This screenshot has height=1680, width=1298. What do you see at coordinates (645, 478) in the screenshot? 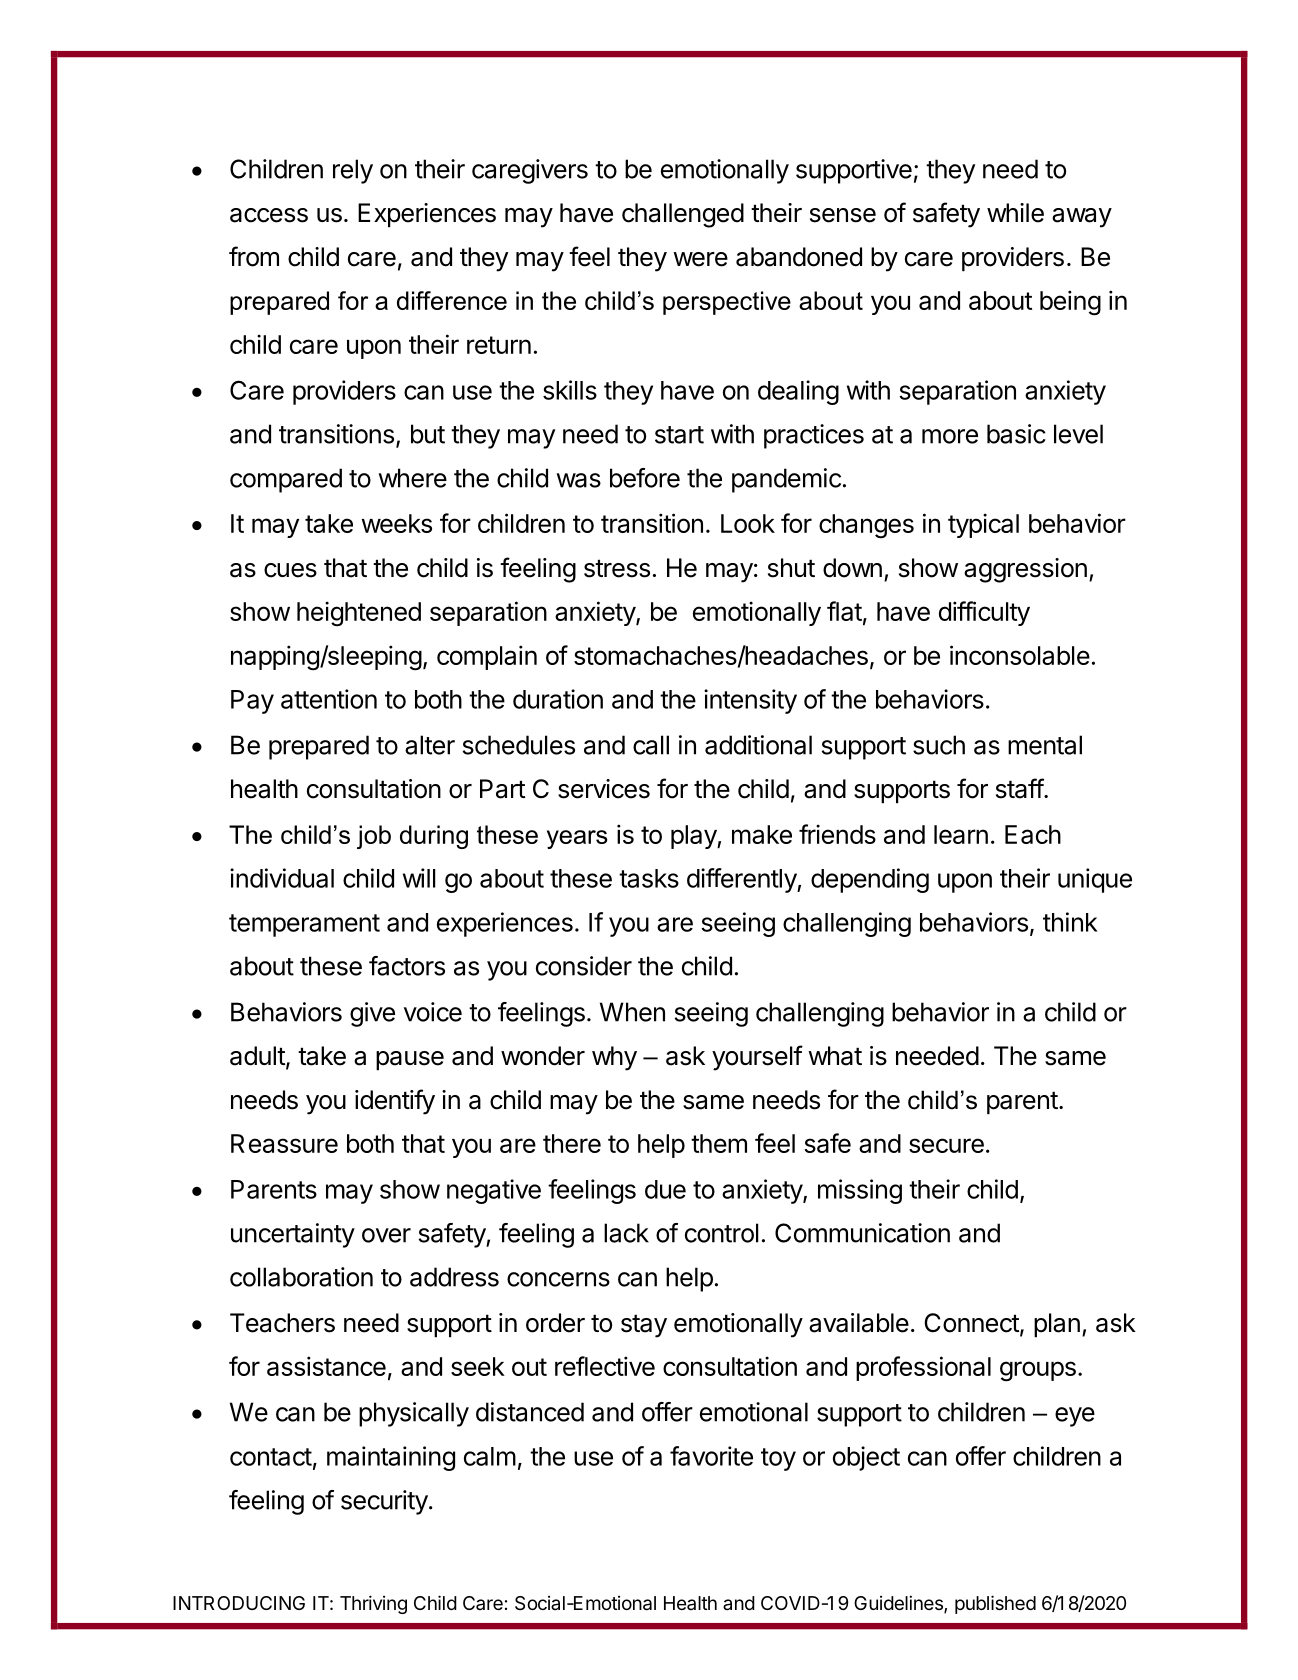
I see `before` at bounding box center [645, 478].
